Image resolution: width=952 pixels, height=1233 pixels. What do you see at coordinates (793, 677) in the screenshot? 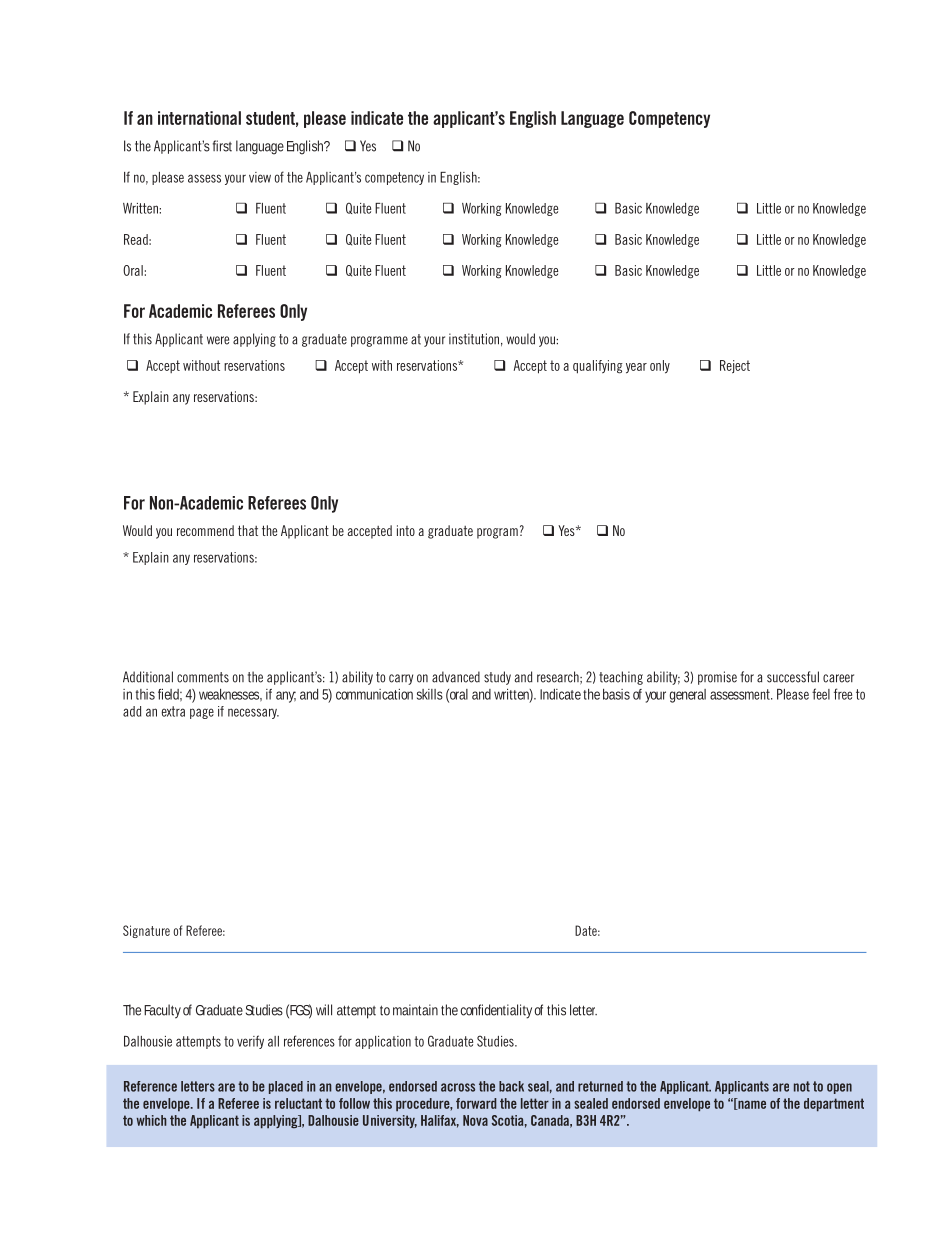
I see `successful` at bounding box center [793, 677].
